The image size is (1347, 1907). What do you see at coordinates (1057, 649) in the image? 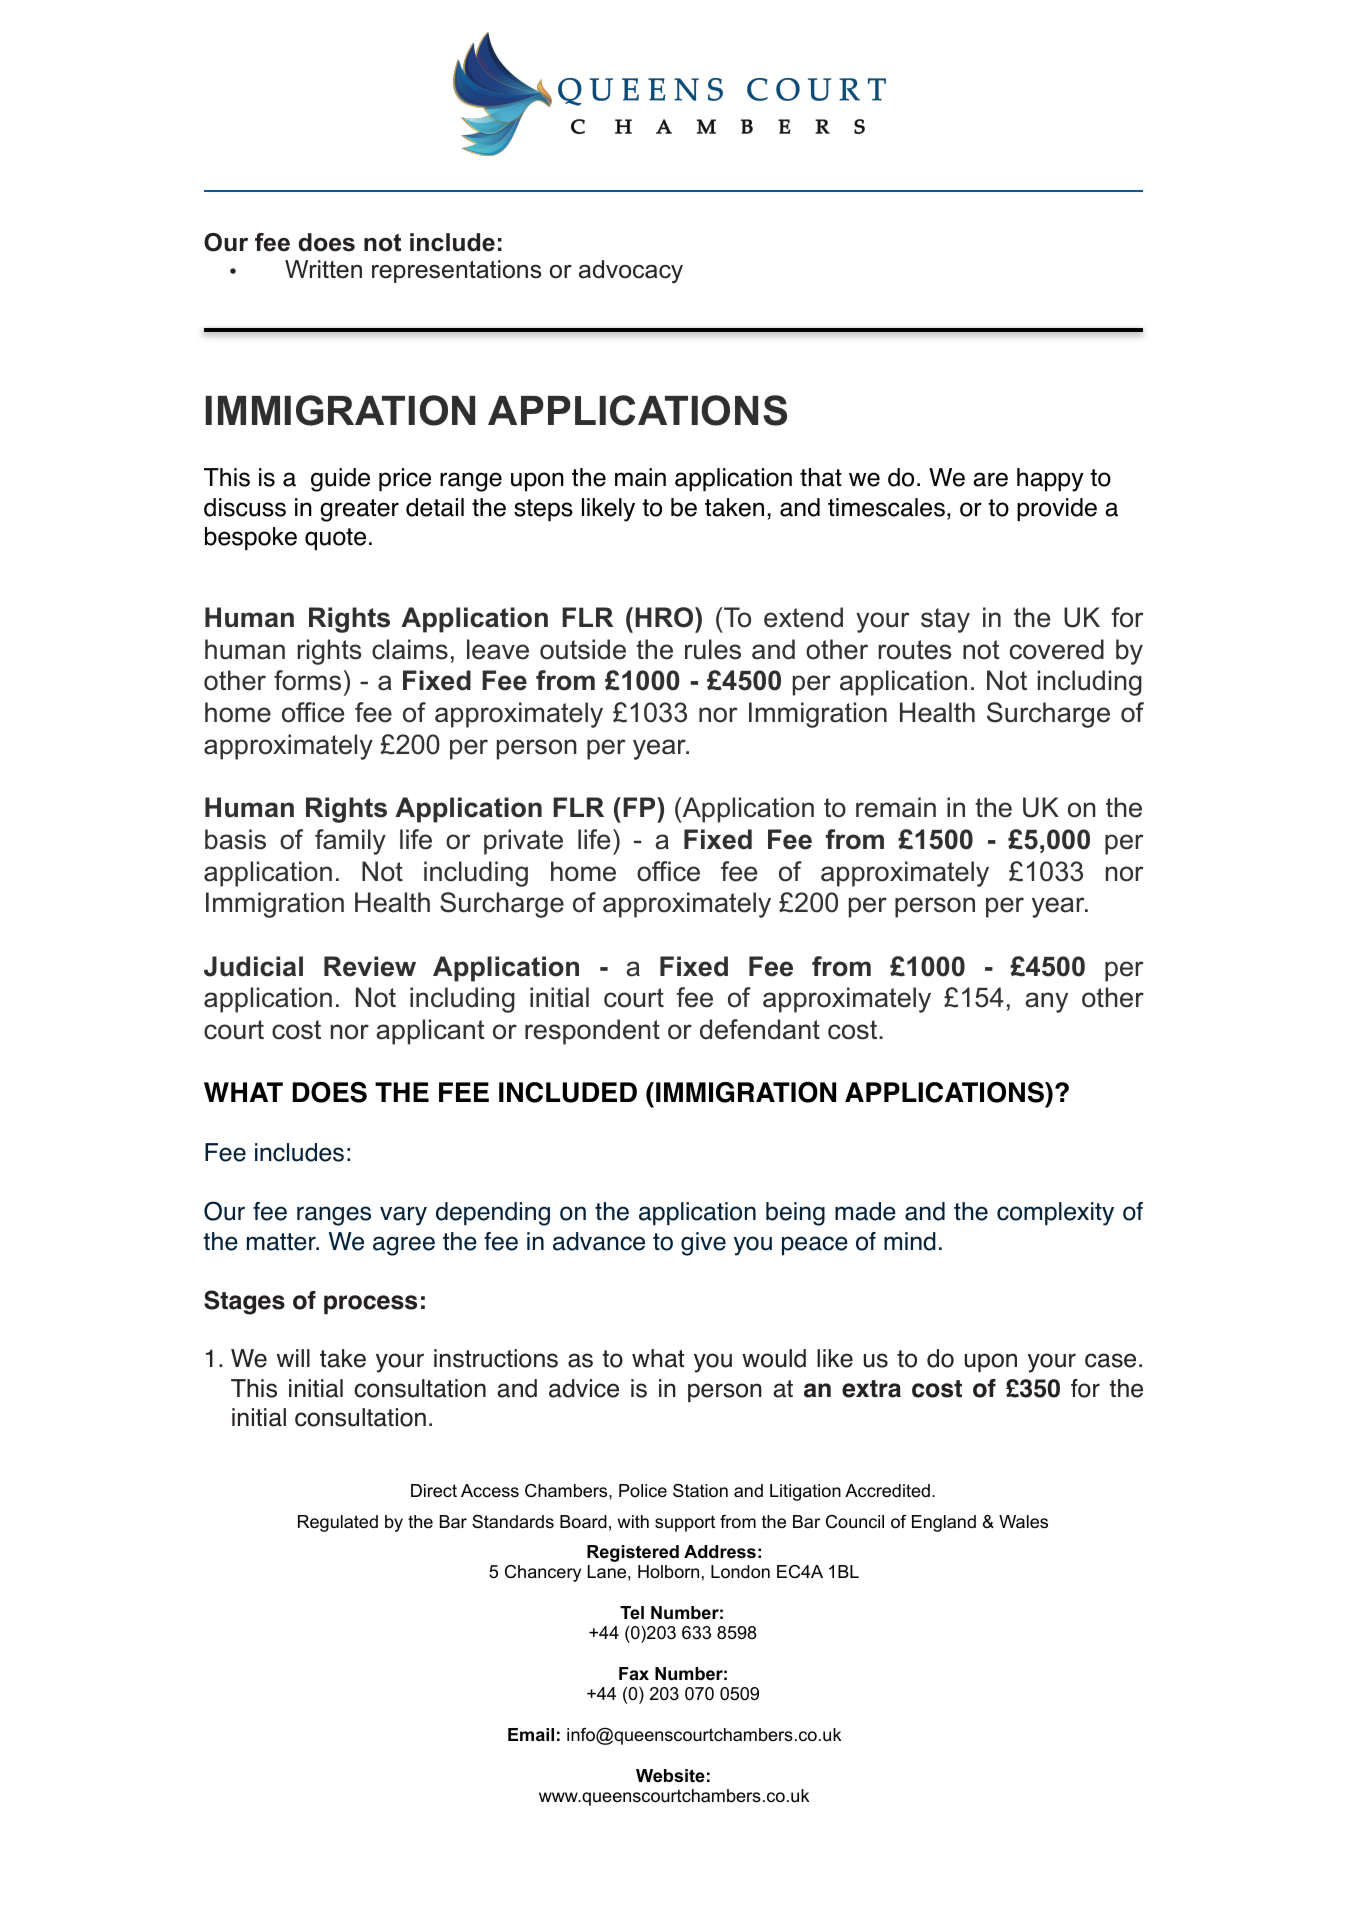
I see `covered` at bounding box center [1057, 649].
